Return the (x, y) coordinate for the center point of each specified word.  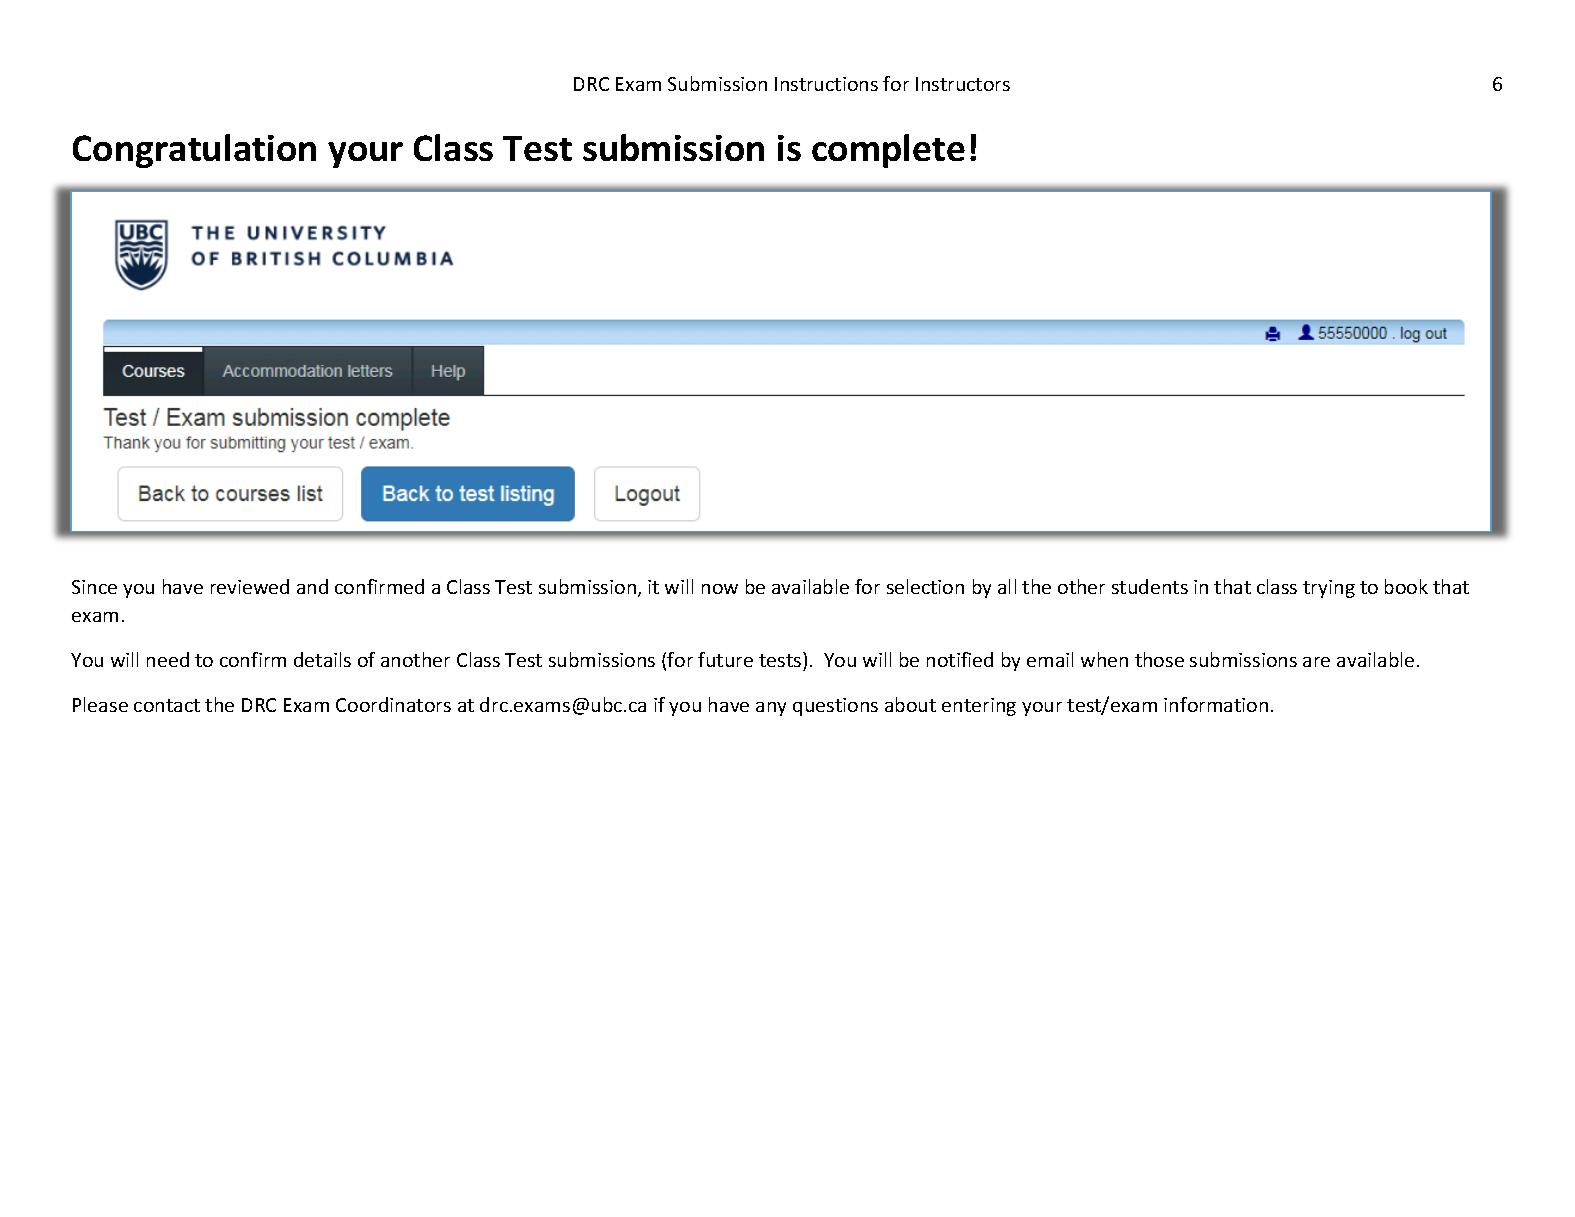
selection (925, 586)
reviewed (250, 586)
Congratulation (194, 151)
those (1159, 659)
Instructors (963, 84)
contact (167, 705)
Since (94, 587)
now (720, 589)
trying (1329, 589)
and (312, 586)
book (1406, 586)
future (725, 659)
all (1007, 586)
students (1150, 586)
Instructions (826, 84)
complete (888, 151)
